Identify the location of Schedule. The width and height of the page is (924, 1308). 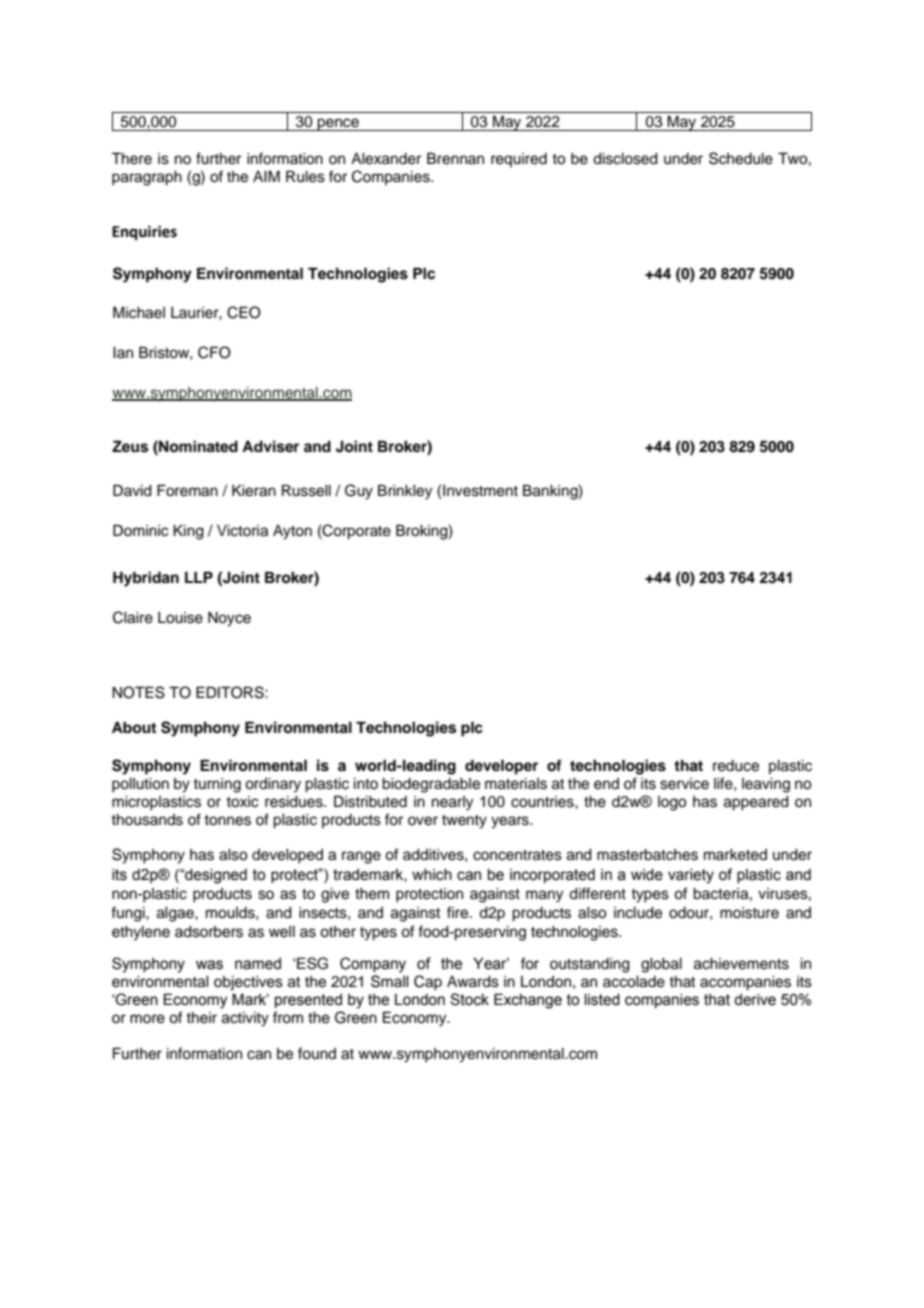
(741, 158).
